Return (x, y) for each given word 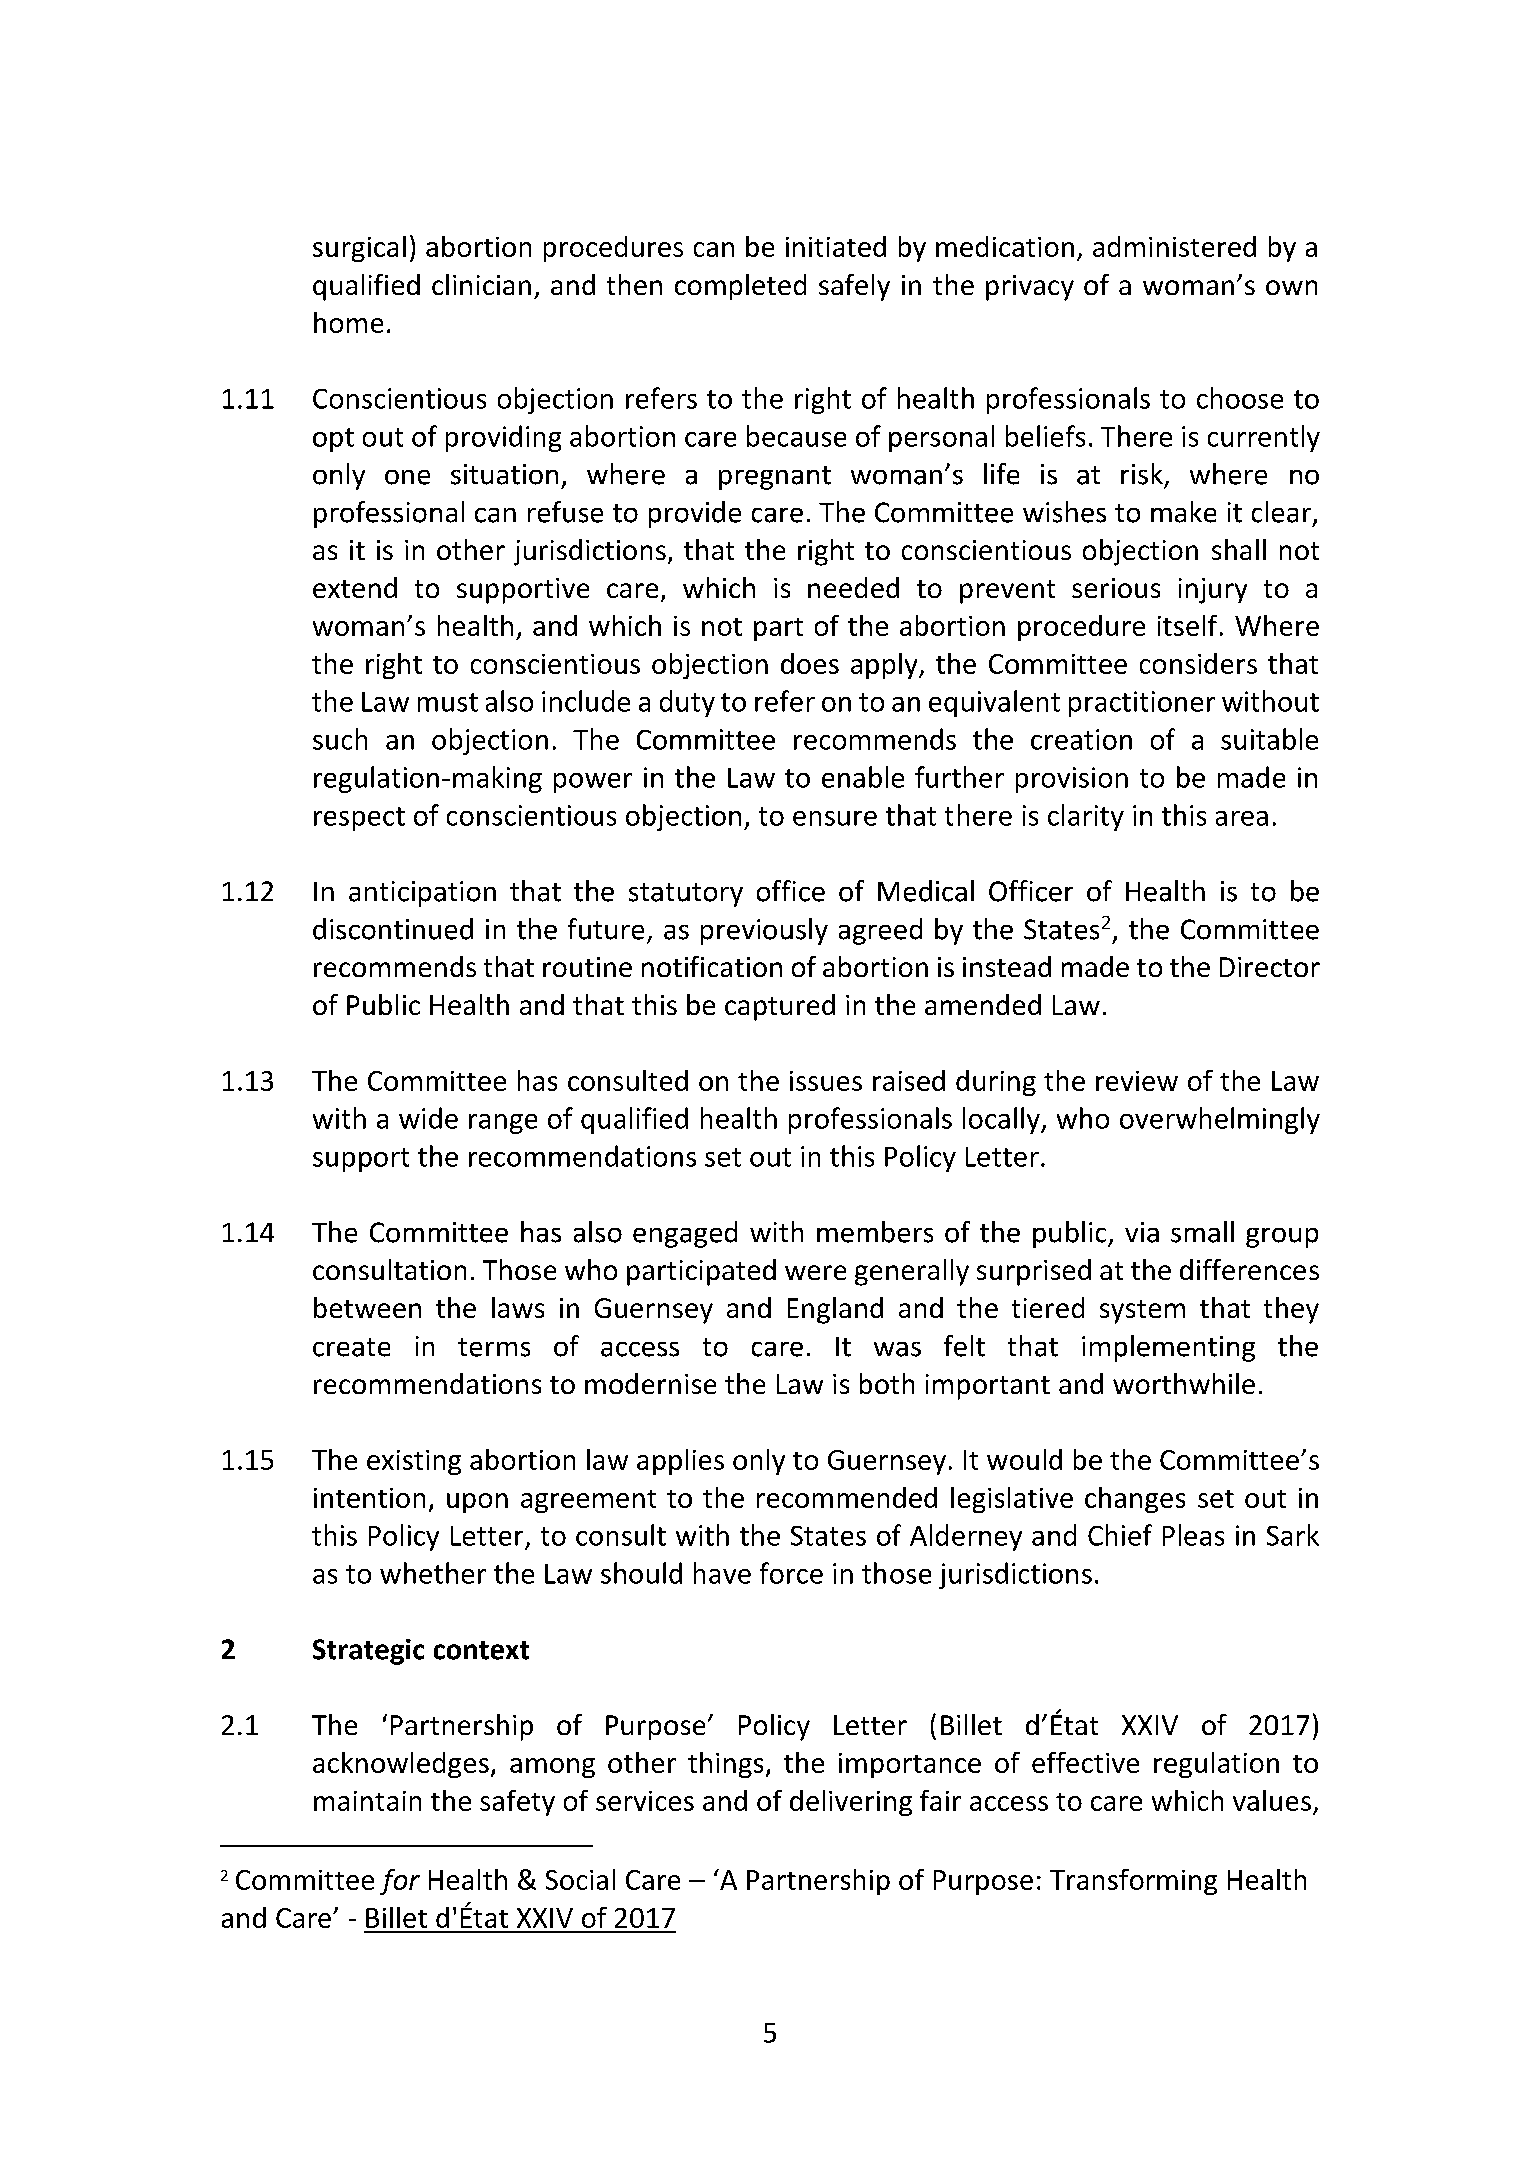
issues (826, 1081)
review (1137, 1081)
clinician (481, 284)
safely (854, 287)
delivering (851, 1803)
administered (1174, 246)
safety (517, 1803)
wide (428, 1118)
